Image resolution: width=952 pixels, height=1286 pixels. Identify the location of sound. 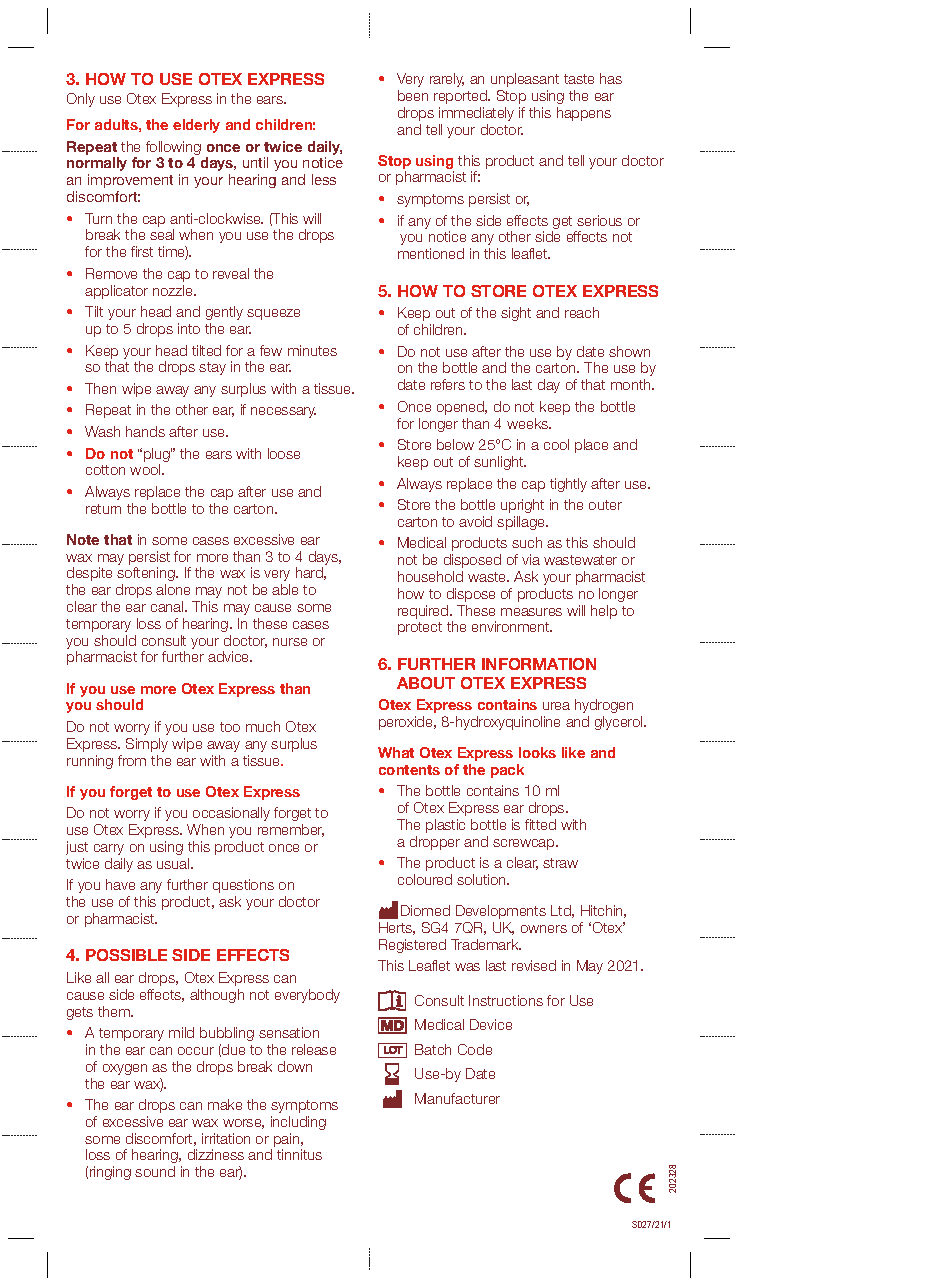
(155, 1171).
